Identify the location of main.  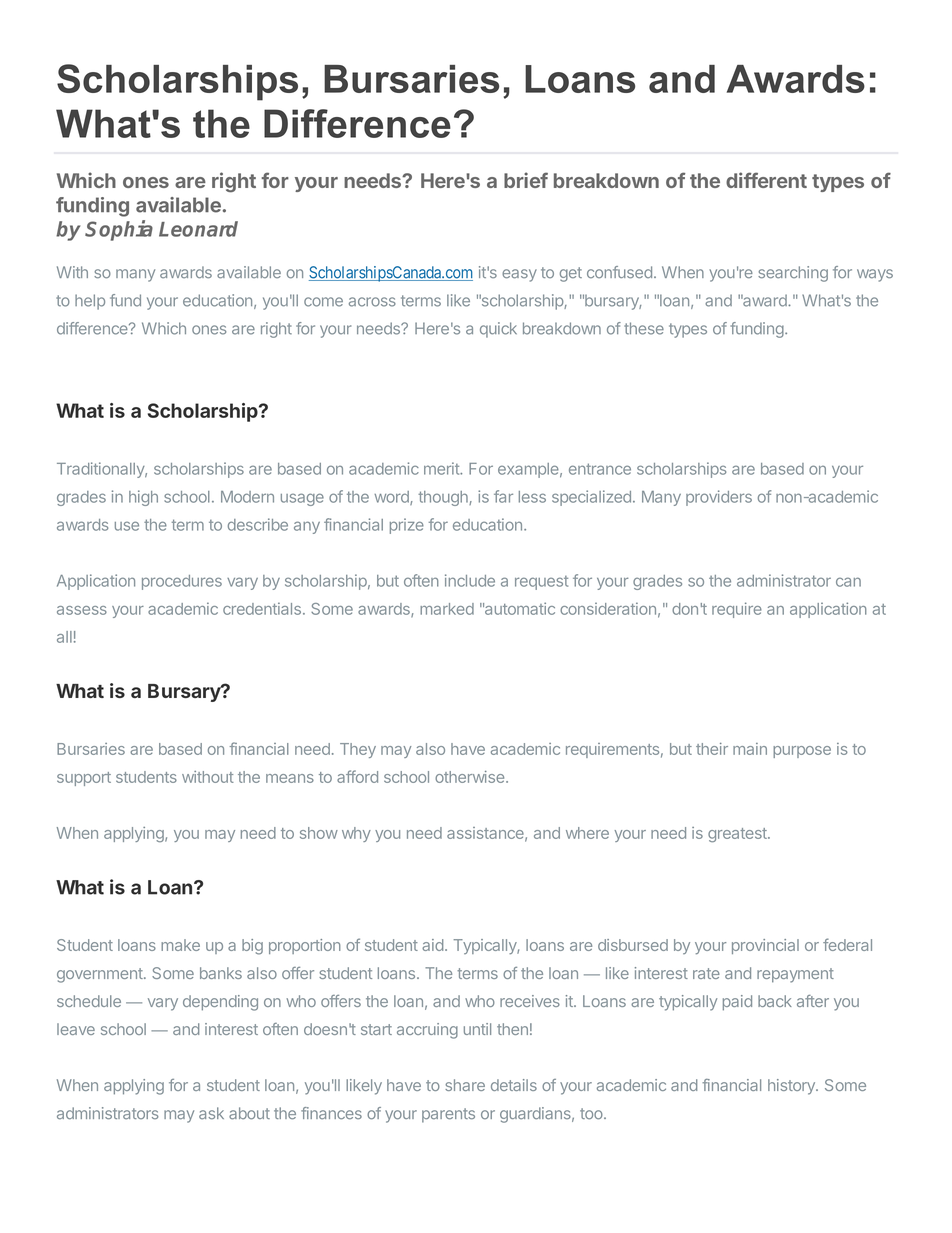
(750, 749).
